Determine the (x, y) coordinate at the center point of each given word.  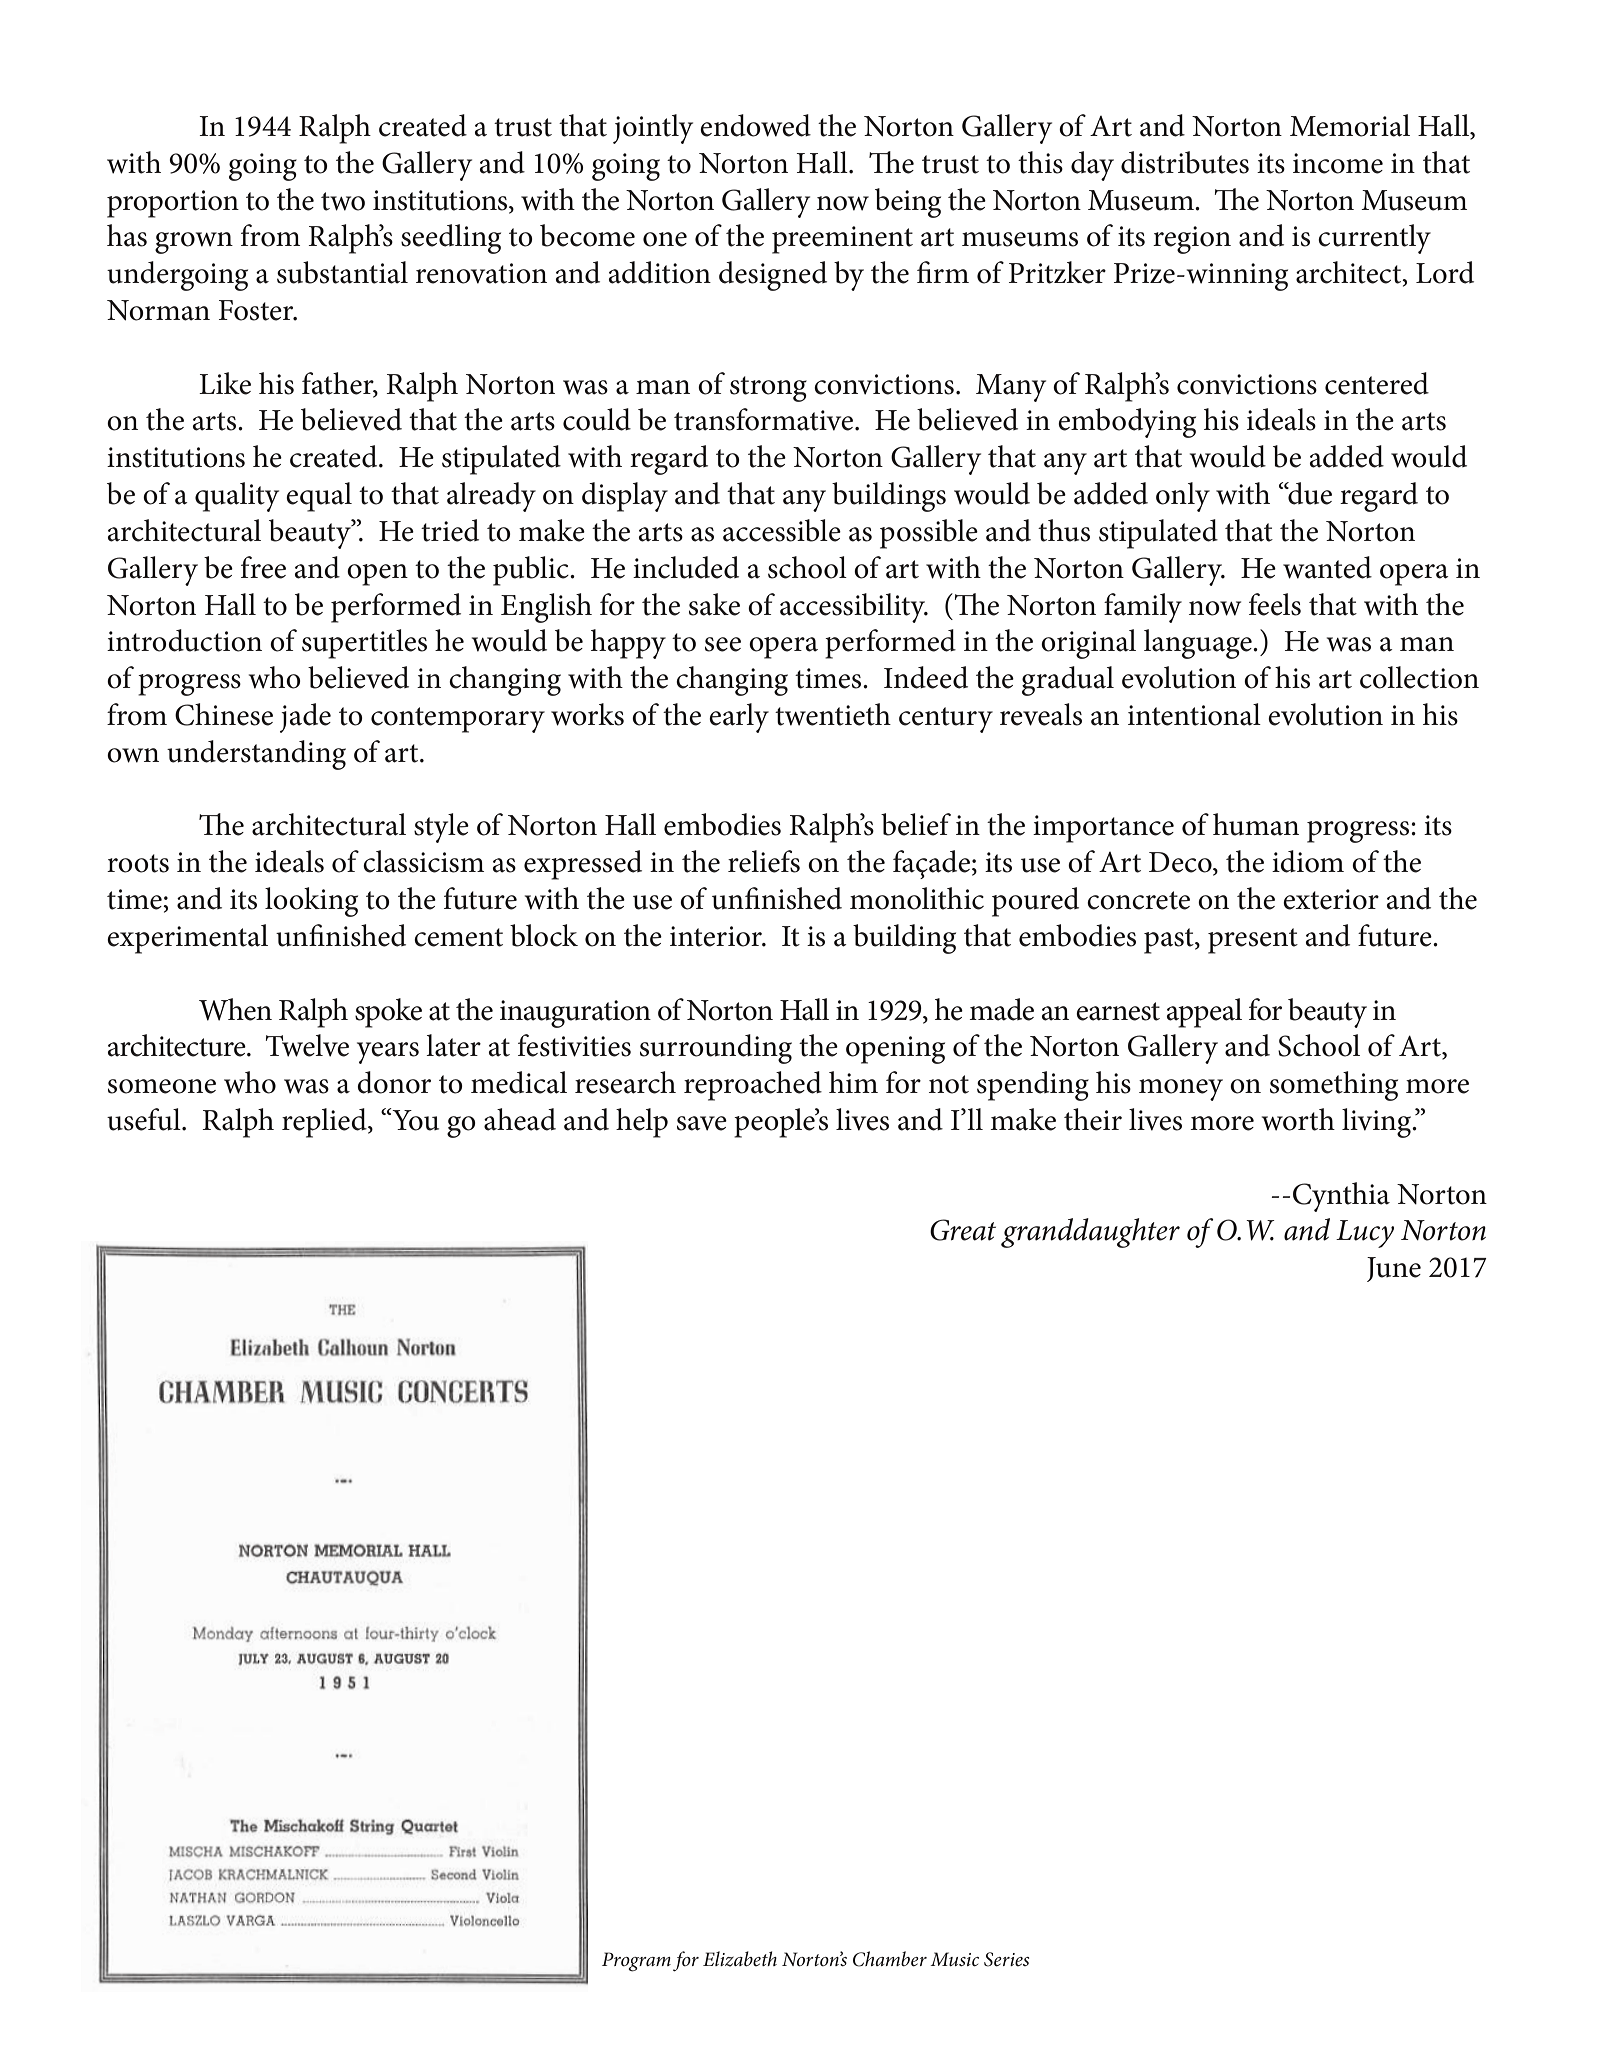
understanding (256, 755)
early (739, 718)
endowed (755, 125)
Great (963, 1230)
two (343, 201)
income (1338, 163)
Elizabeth (740, 1959)
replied (325, 1123)
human (1256, 824)
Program (636, 1962)
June (1394, 1269)
